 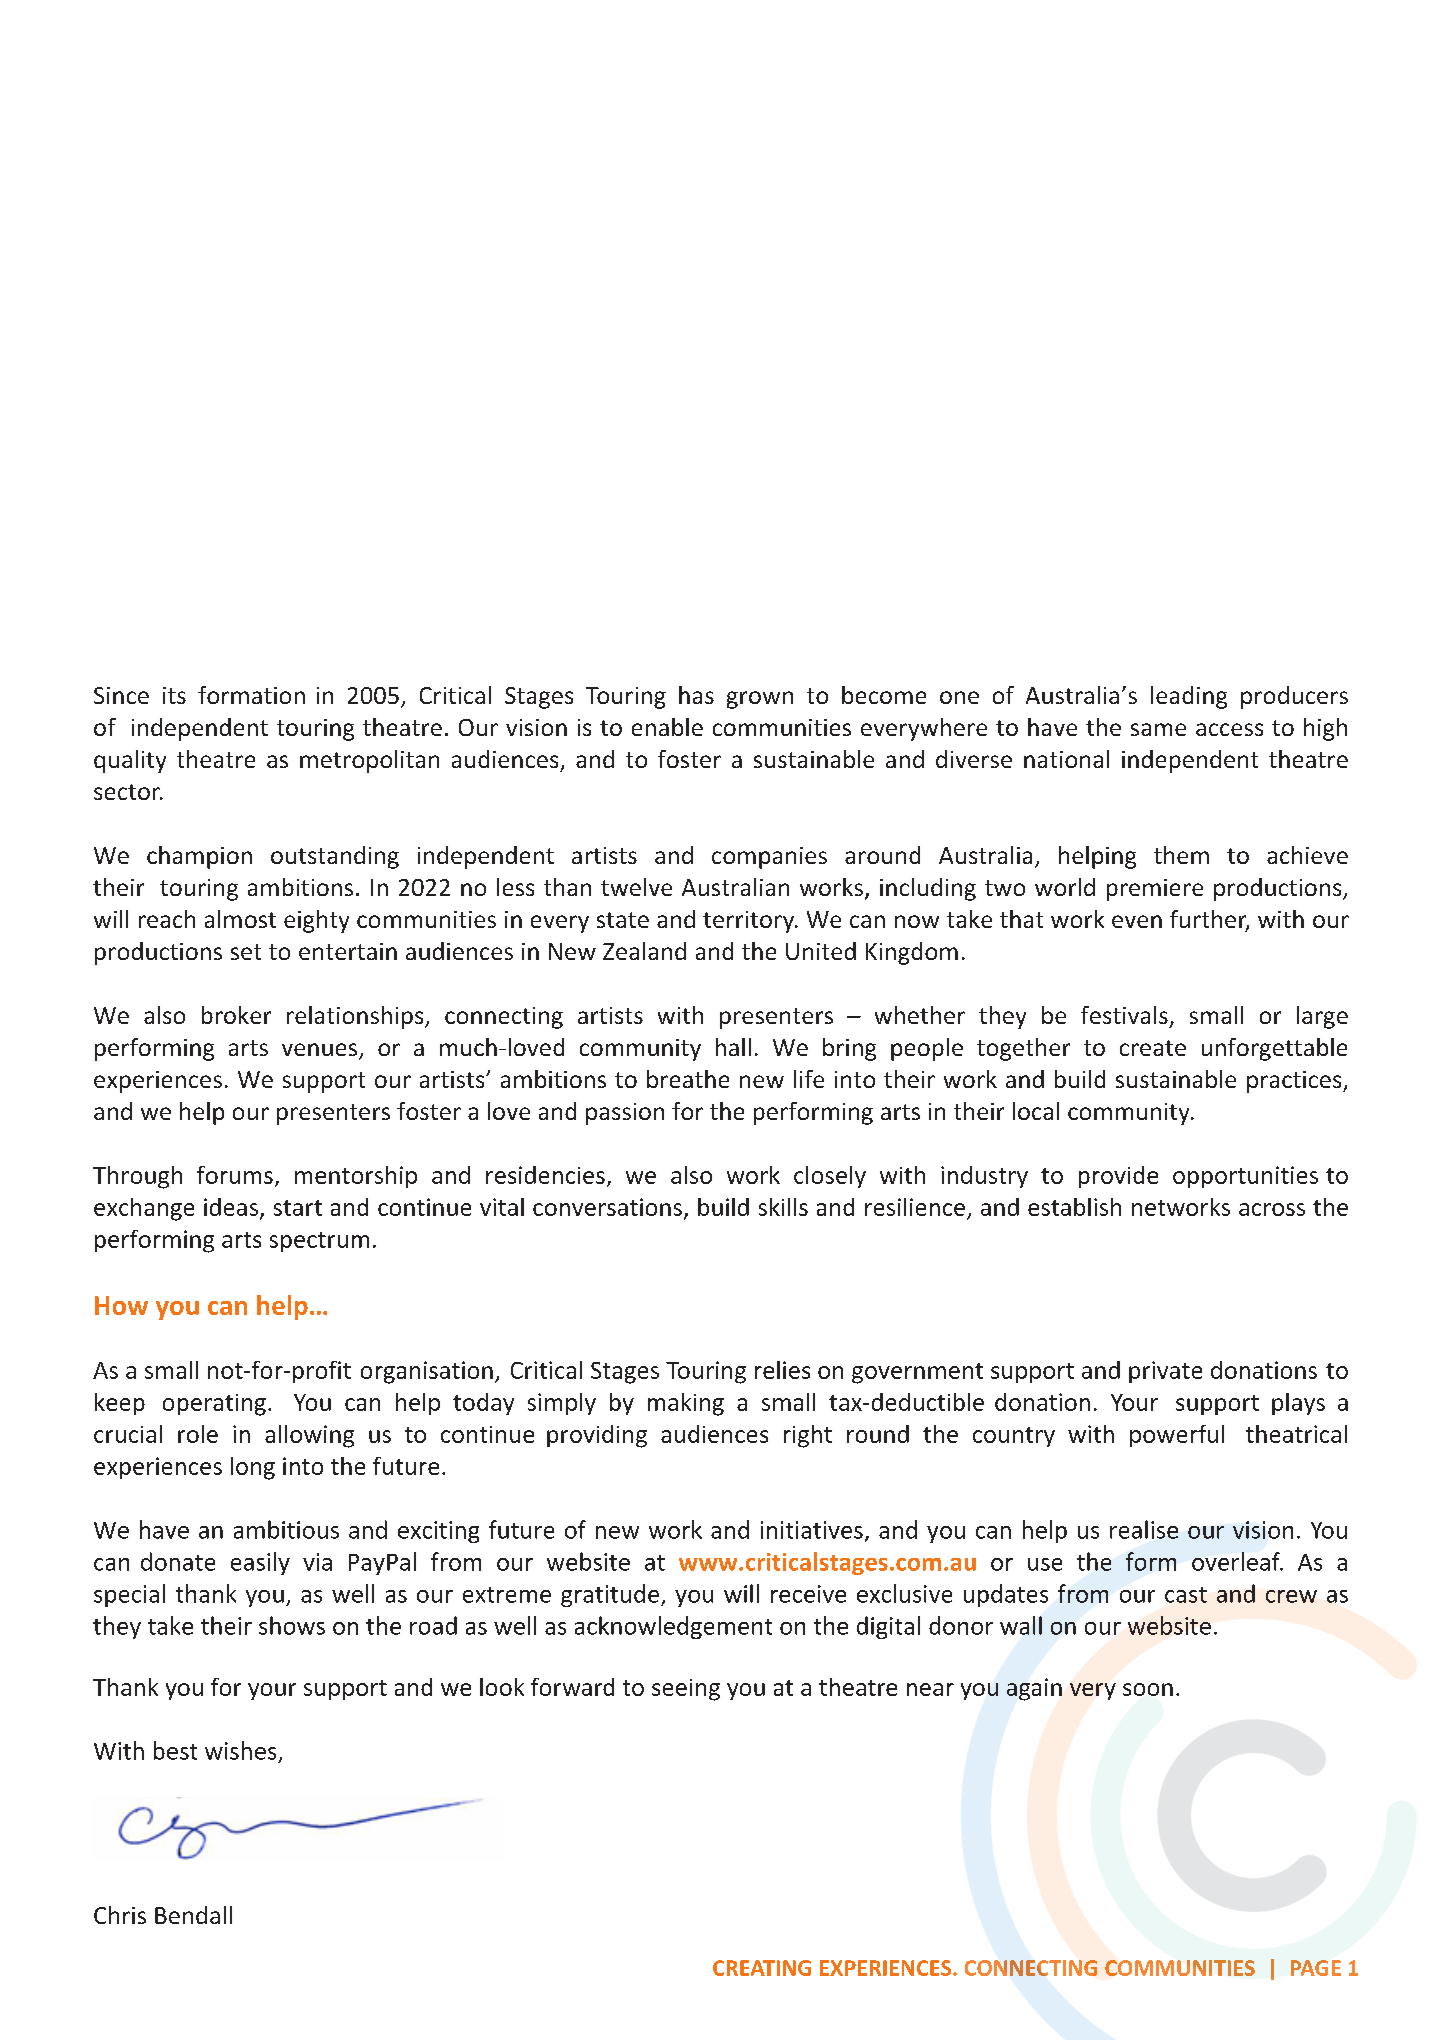 What do you see at coordinates (1158, 729) in the document?
I see `same` at bounding box center [1158, 729].
